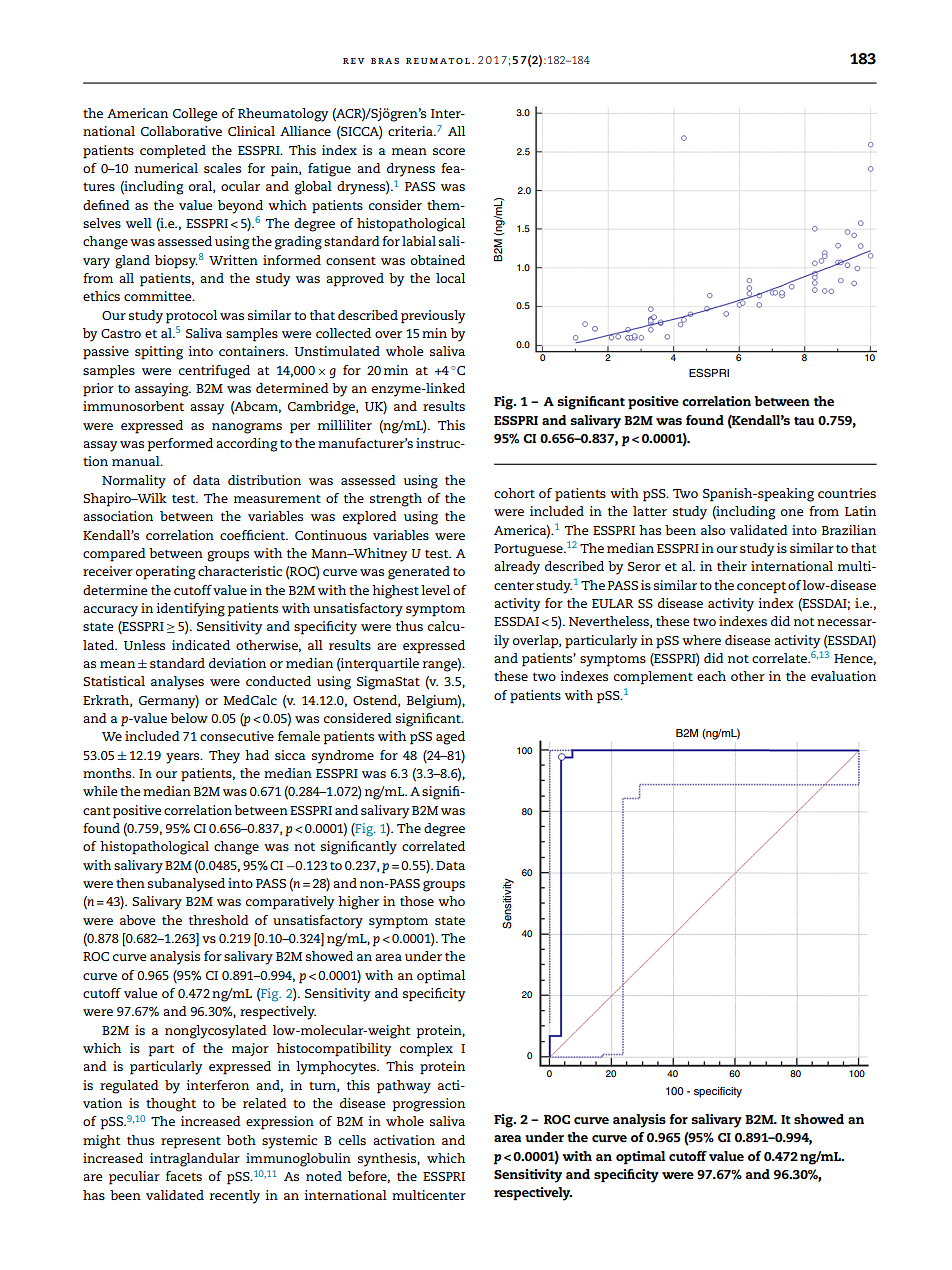 The width and height of the page is (952, 1270). What do you see at coordinates (173, 152) in the page?
I see `completed` at bounding box center [173, 152].
